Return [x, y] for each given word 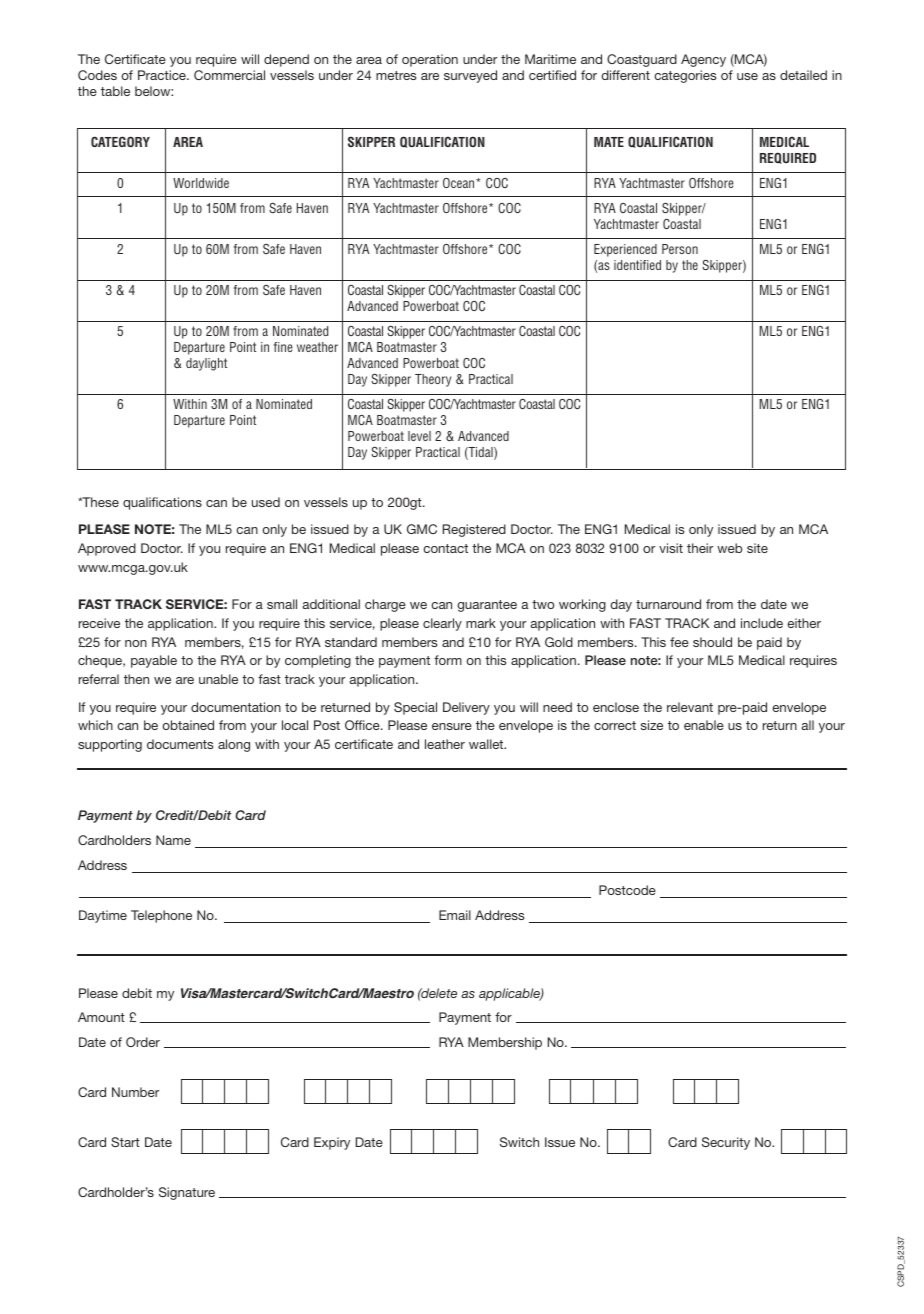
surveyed [470, 76]
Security [726, 1143]
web [729, 548]
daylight [206, 364]
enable [704, 725]
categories [685, 76]
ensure [452, 726]
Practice [163, 75]
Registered [474, 530]
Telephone [161, 916]
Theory [433, 380]
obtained [188, 725]
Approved [107, 549]
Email [455, 915]
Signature [187, 1193]
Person [680, 249]
